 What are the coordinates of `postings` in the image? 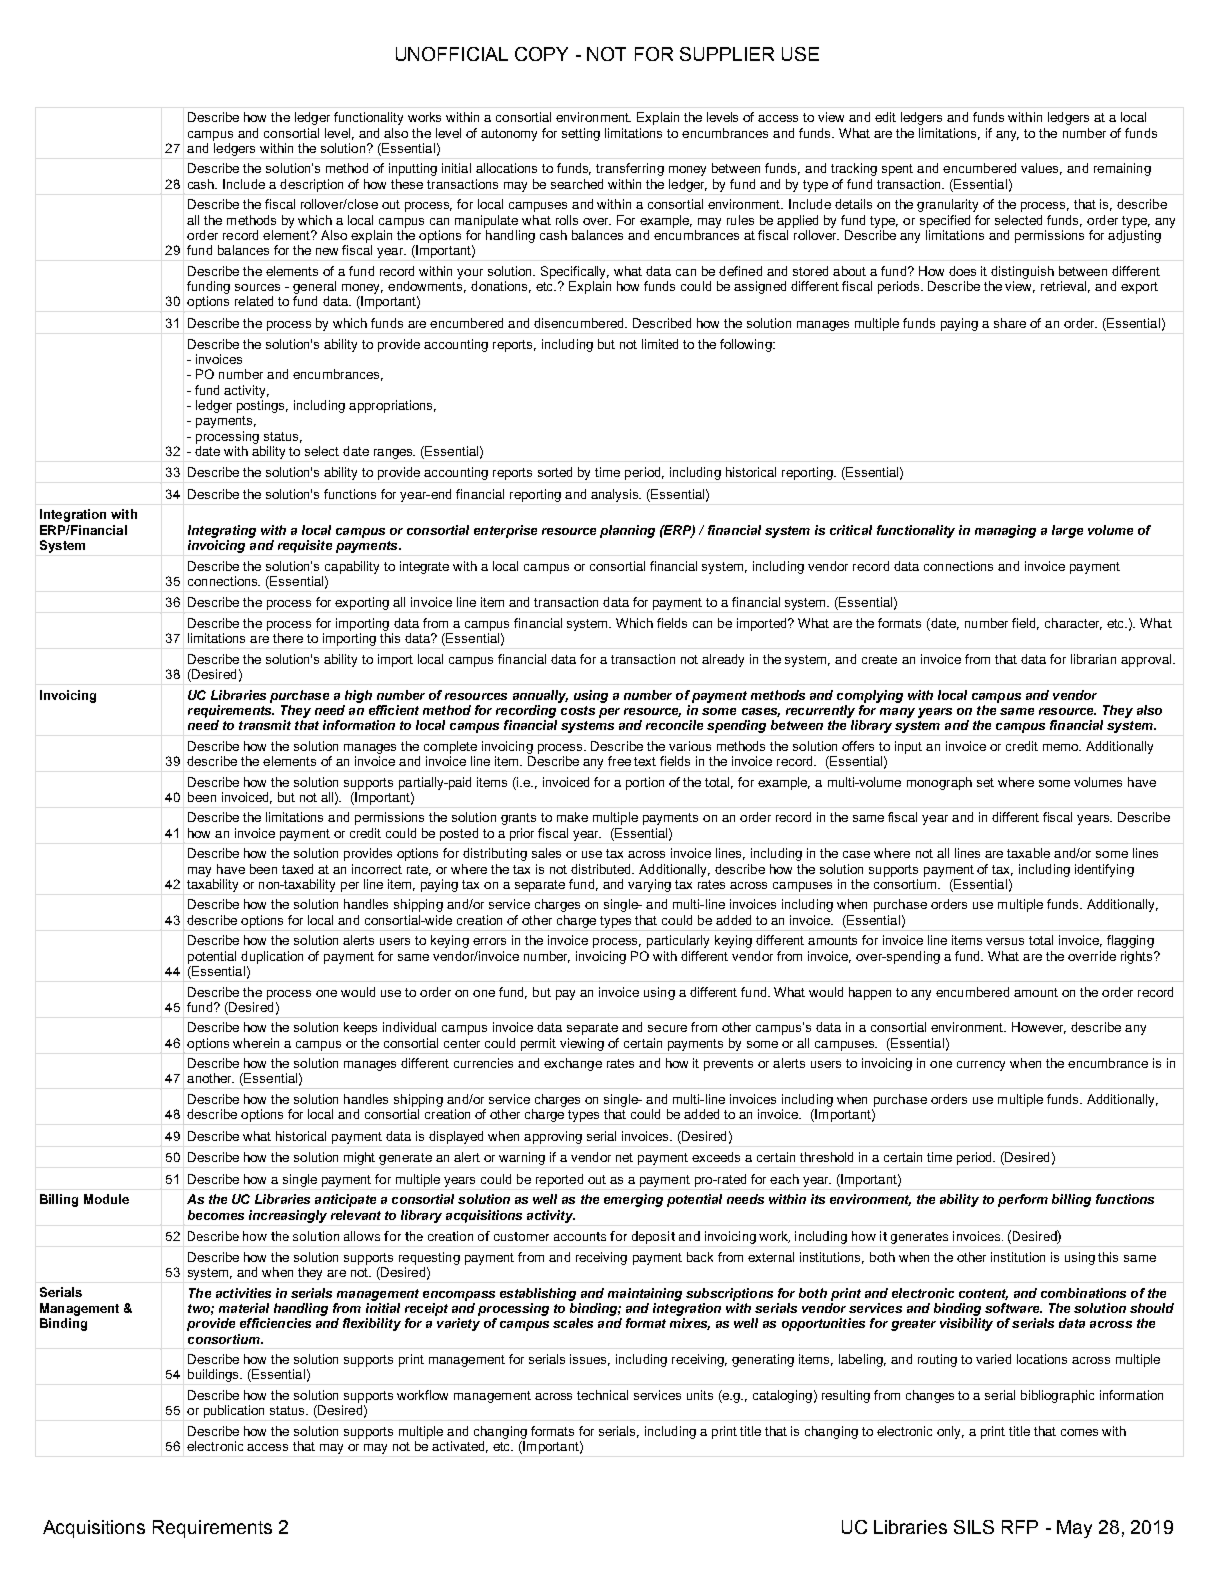 It's located at (262, 406).
